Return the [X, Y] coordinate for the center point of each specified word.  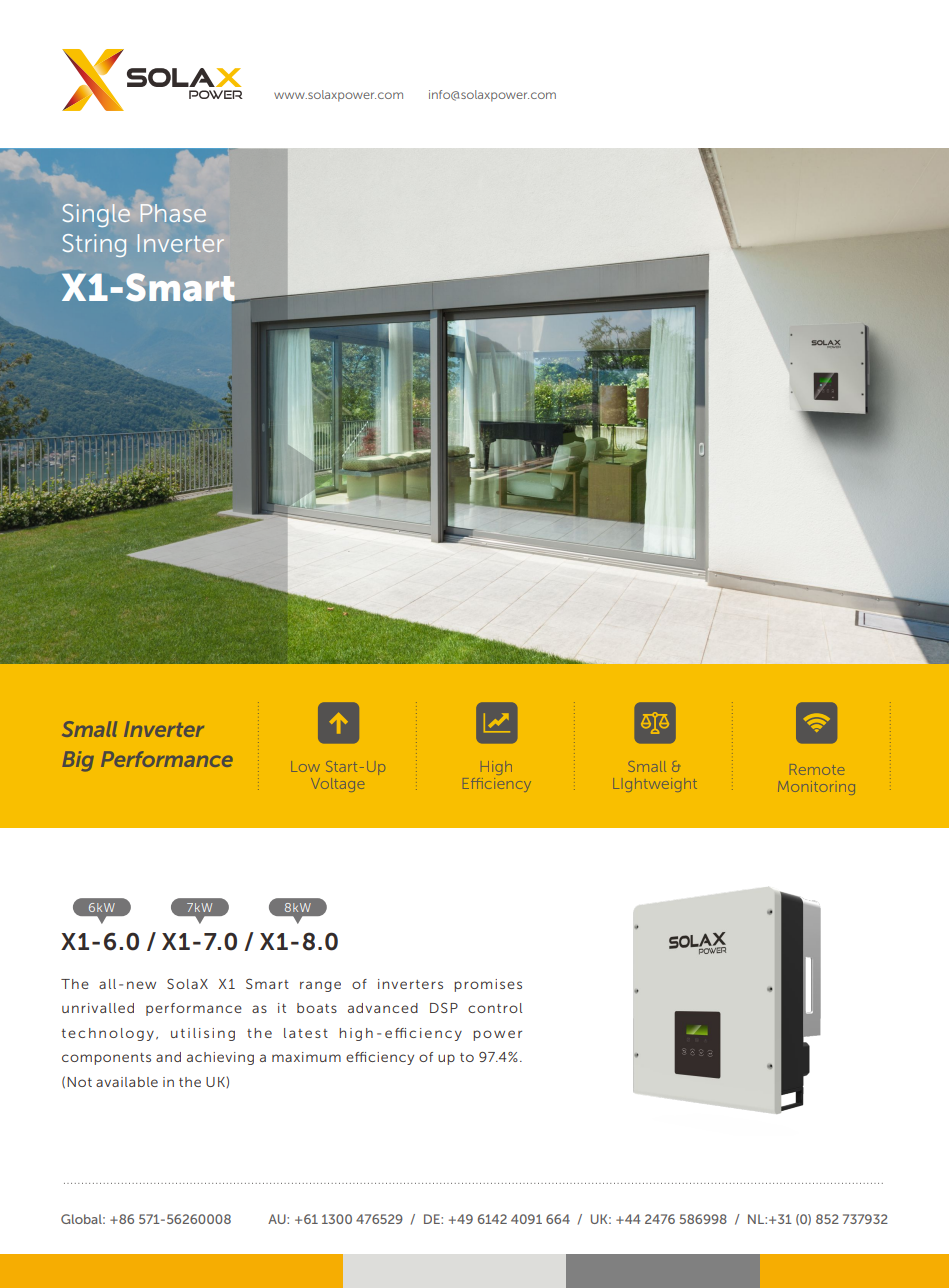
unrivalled [98, 1008]
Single [96, 215]
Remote [817, 769]
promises [488, 985]
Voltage [338, 785]
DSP [444, 1007]
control [495, 1008]
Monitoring [816, 788]
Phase [173, 213]
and [168, 1057]
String [94, 245]
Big [78, 761]
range [320, 986]
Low [305, 766]
